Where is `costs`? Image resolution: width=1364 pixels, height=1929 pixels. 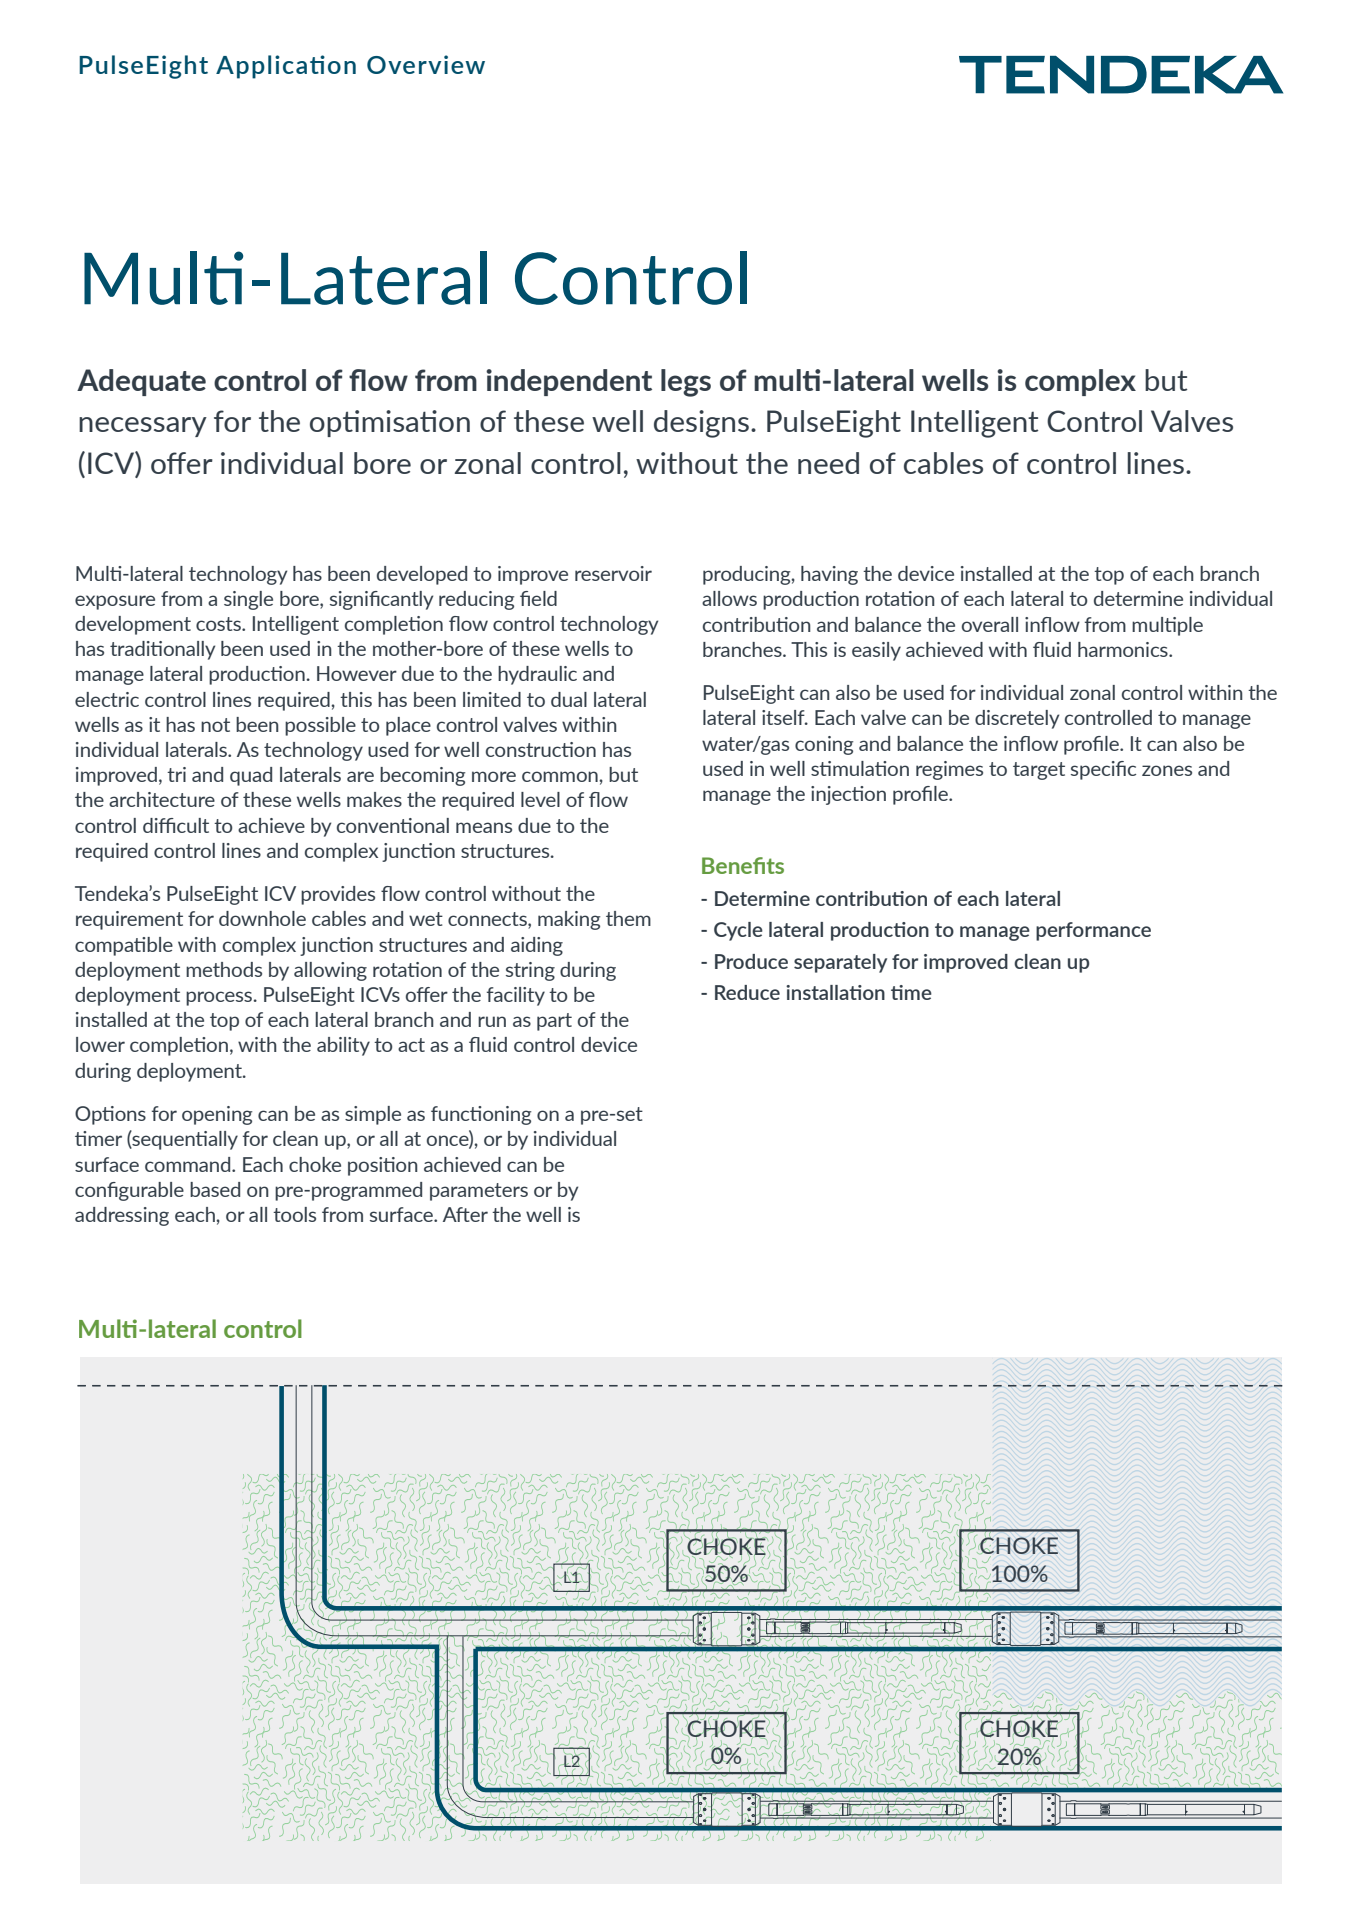 costs is located at coordinates (219, 624).
